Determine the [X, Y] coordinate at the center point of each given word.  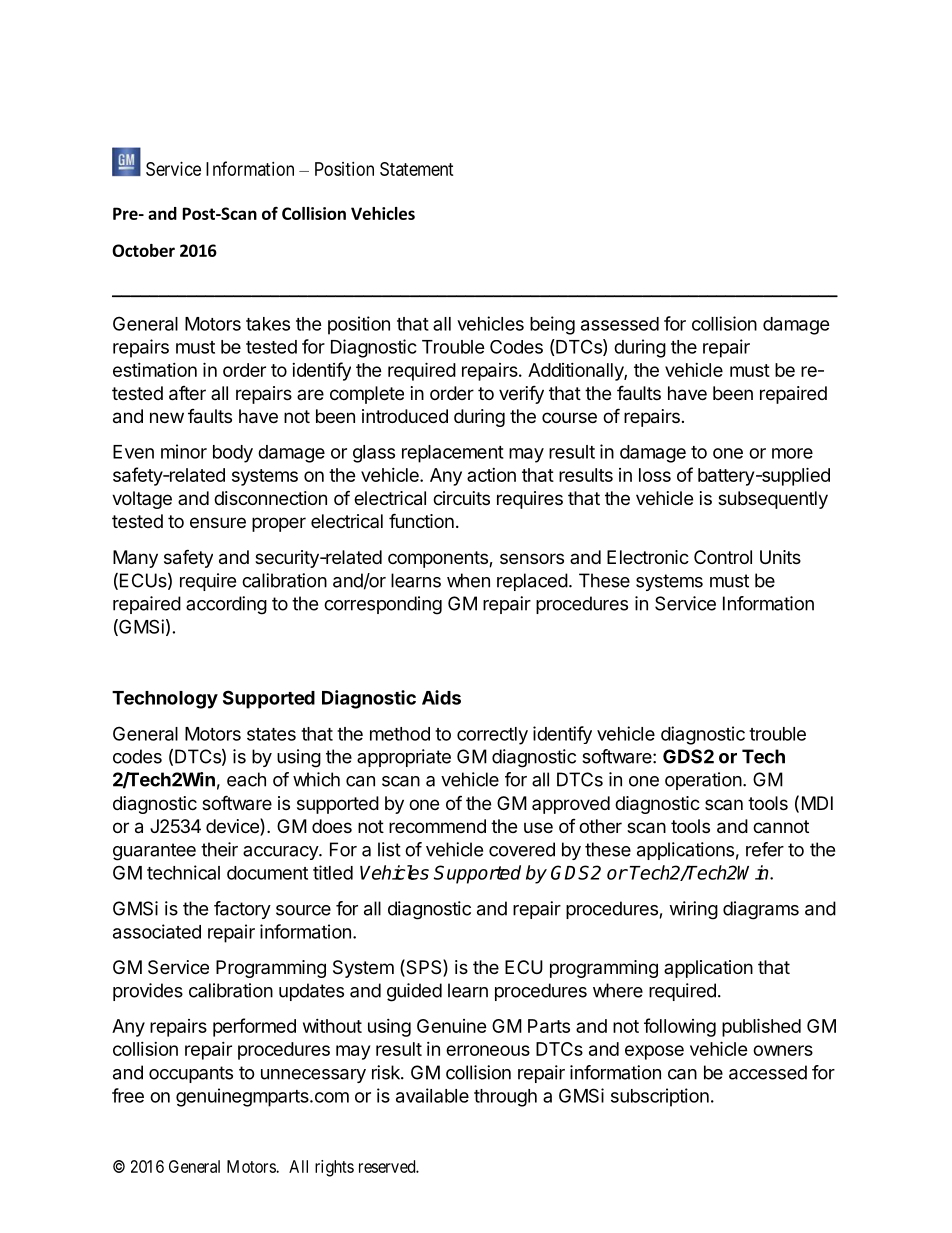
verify [521, 394]
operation [703, 781]
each [246, 779]
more [792, 453]
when [468, 580]
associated [157, 931]
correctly [492, 736]
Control [723, 557]
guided [414, 992]
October [143, 250]
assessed [620, 324]
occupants [191, 1074]
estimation [155, 370]
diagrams [761, 910]
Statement [417, 169]
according [226, 605]
